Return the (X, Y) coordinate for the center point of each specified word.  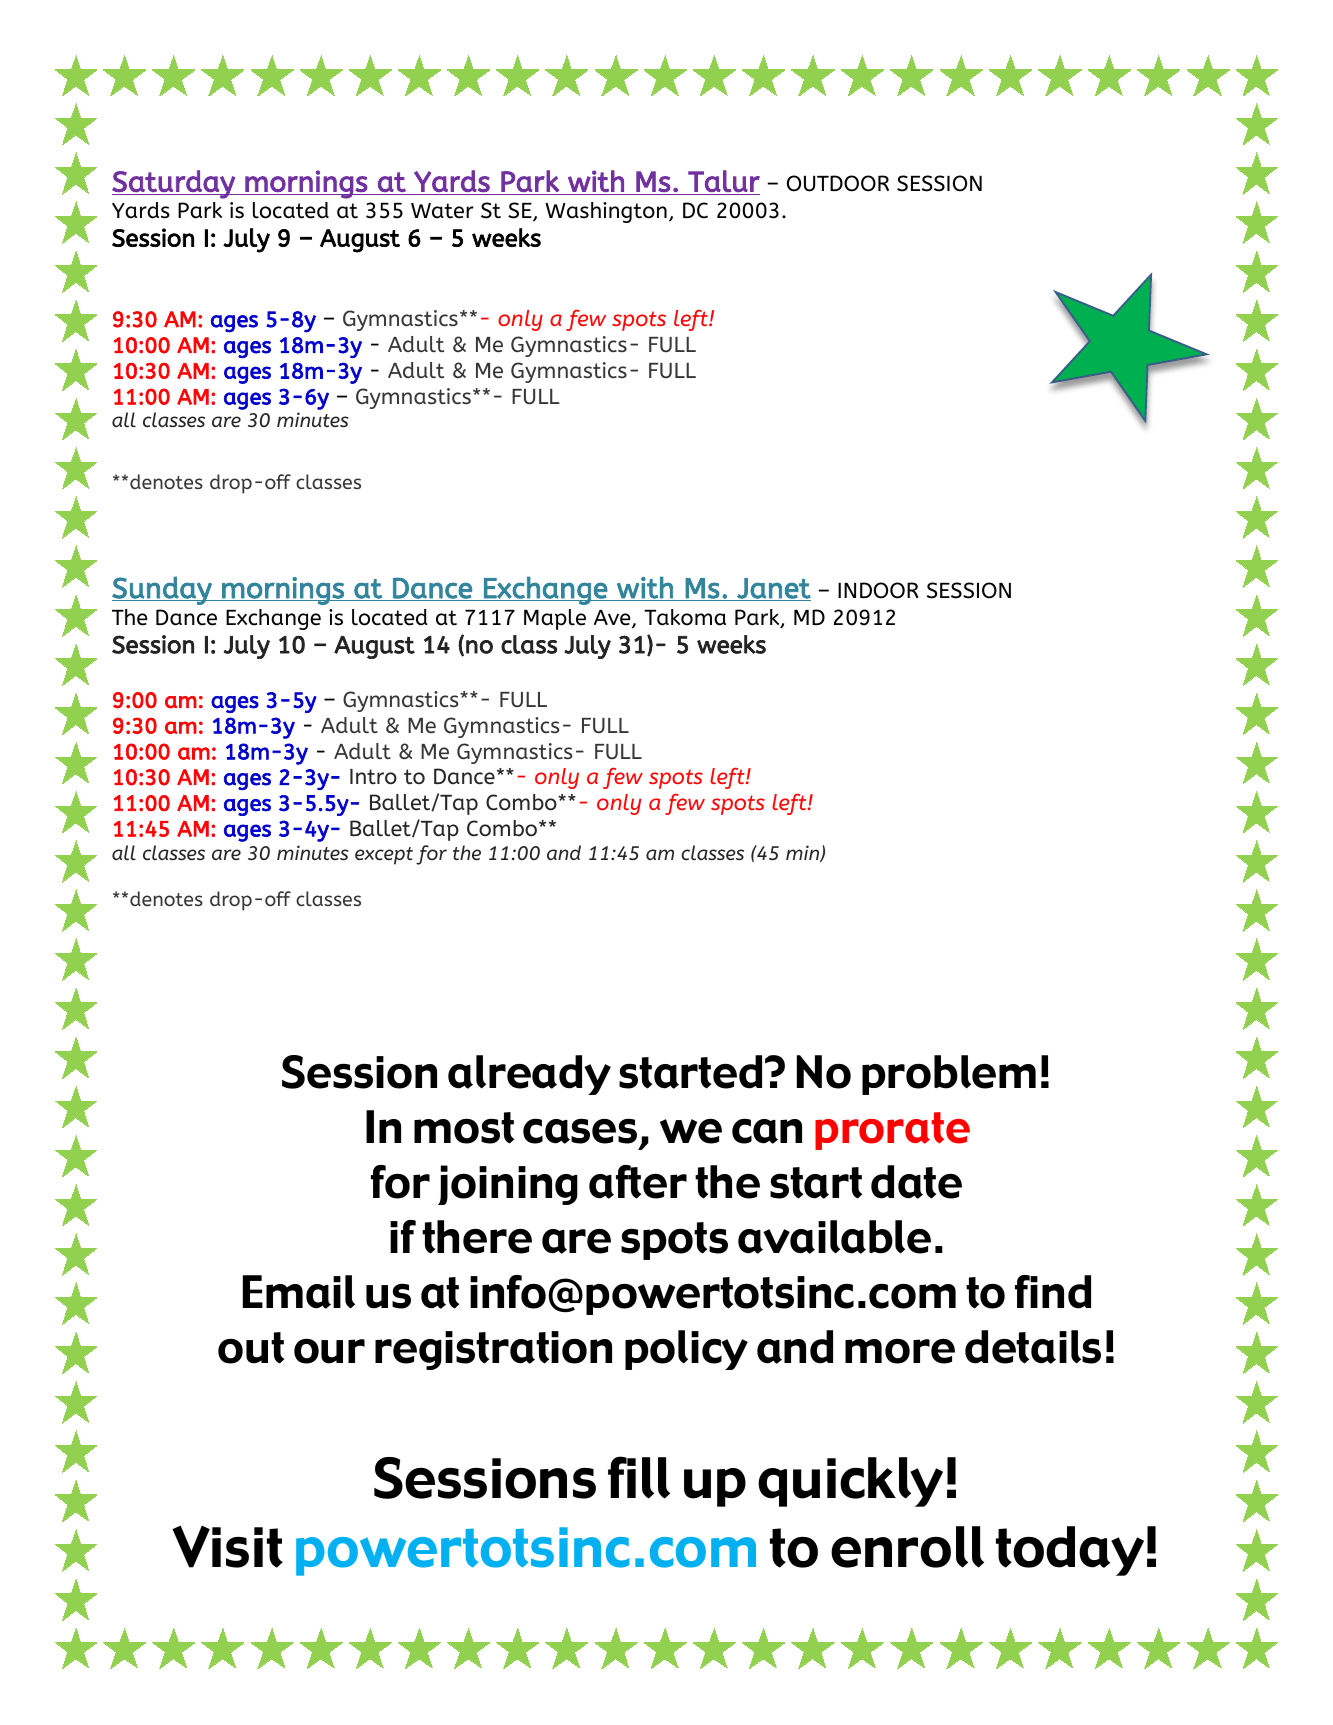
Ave (613, 619)
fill (639, 1477)
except (384, 856)
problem (949, 1075)
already (529, 1075)
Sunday (163, 590)
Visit (227, 1546)
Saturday (174, 184)
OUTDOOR (838, 183)
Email (299, 1292)
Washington (606, 212)
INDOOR (878, 590)
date (916, 1182)
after (638, 1182)
